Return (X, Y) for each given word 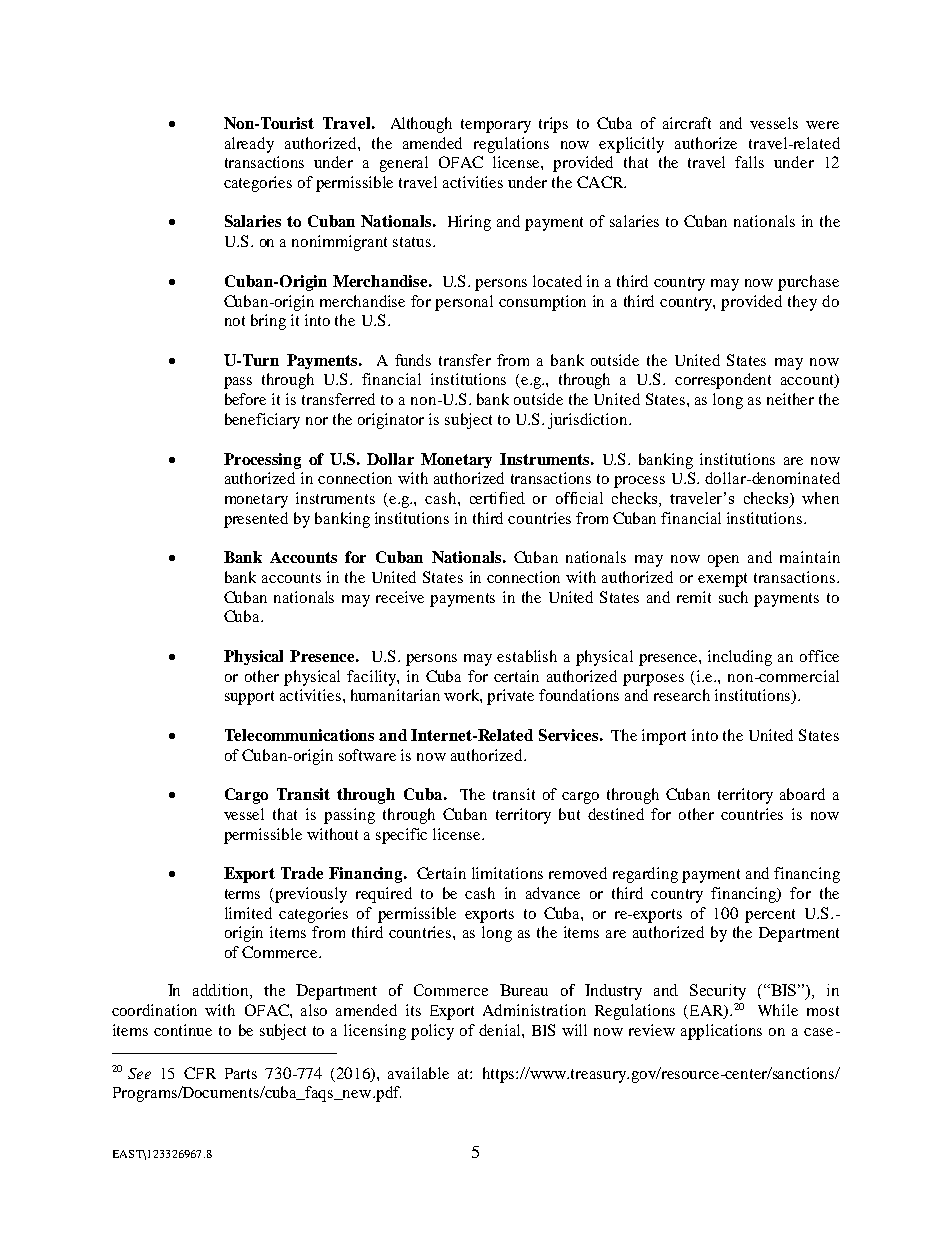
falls (749, 162)
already (249, 145)
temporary (496, 126)
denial (501, 1030)
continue (183, 1030)
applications (721, 1032)
